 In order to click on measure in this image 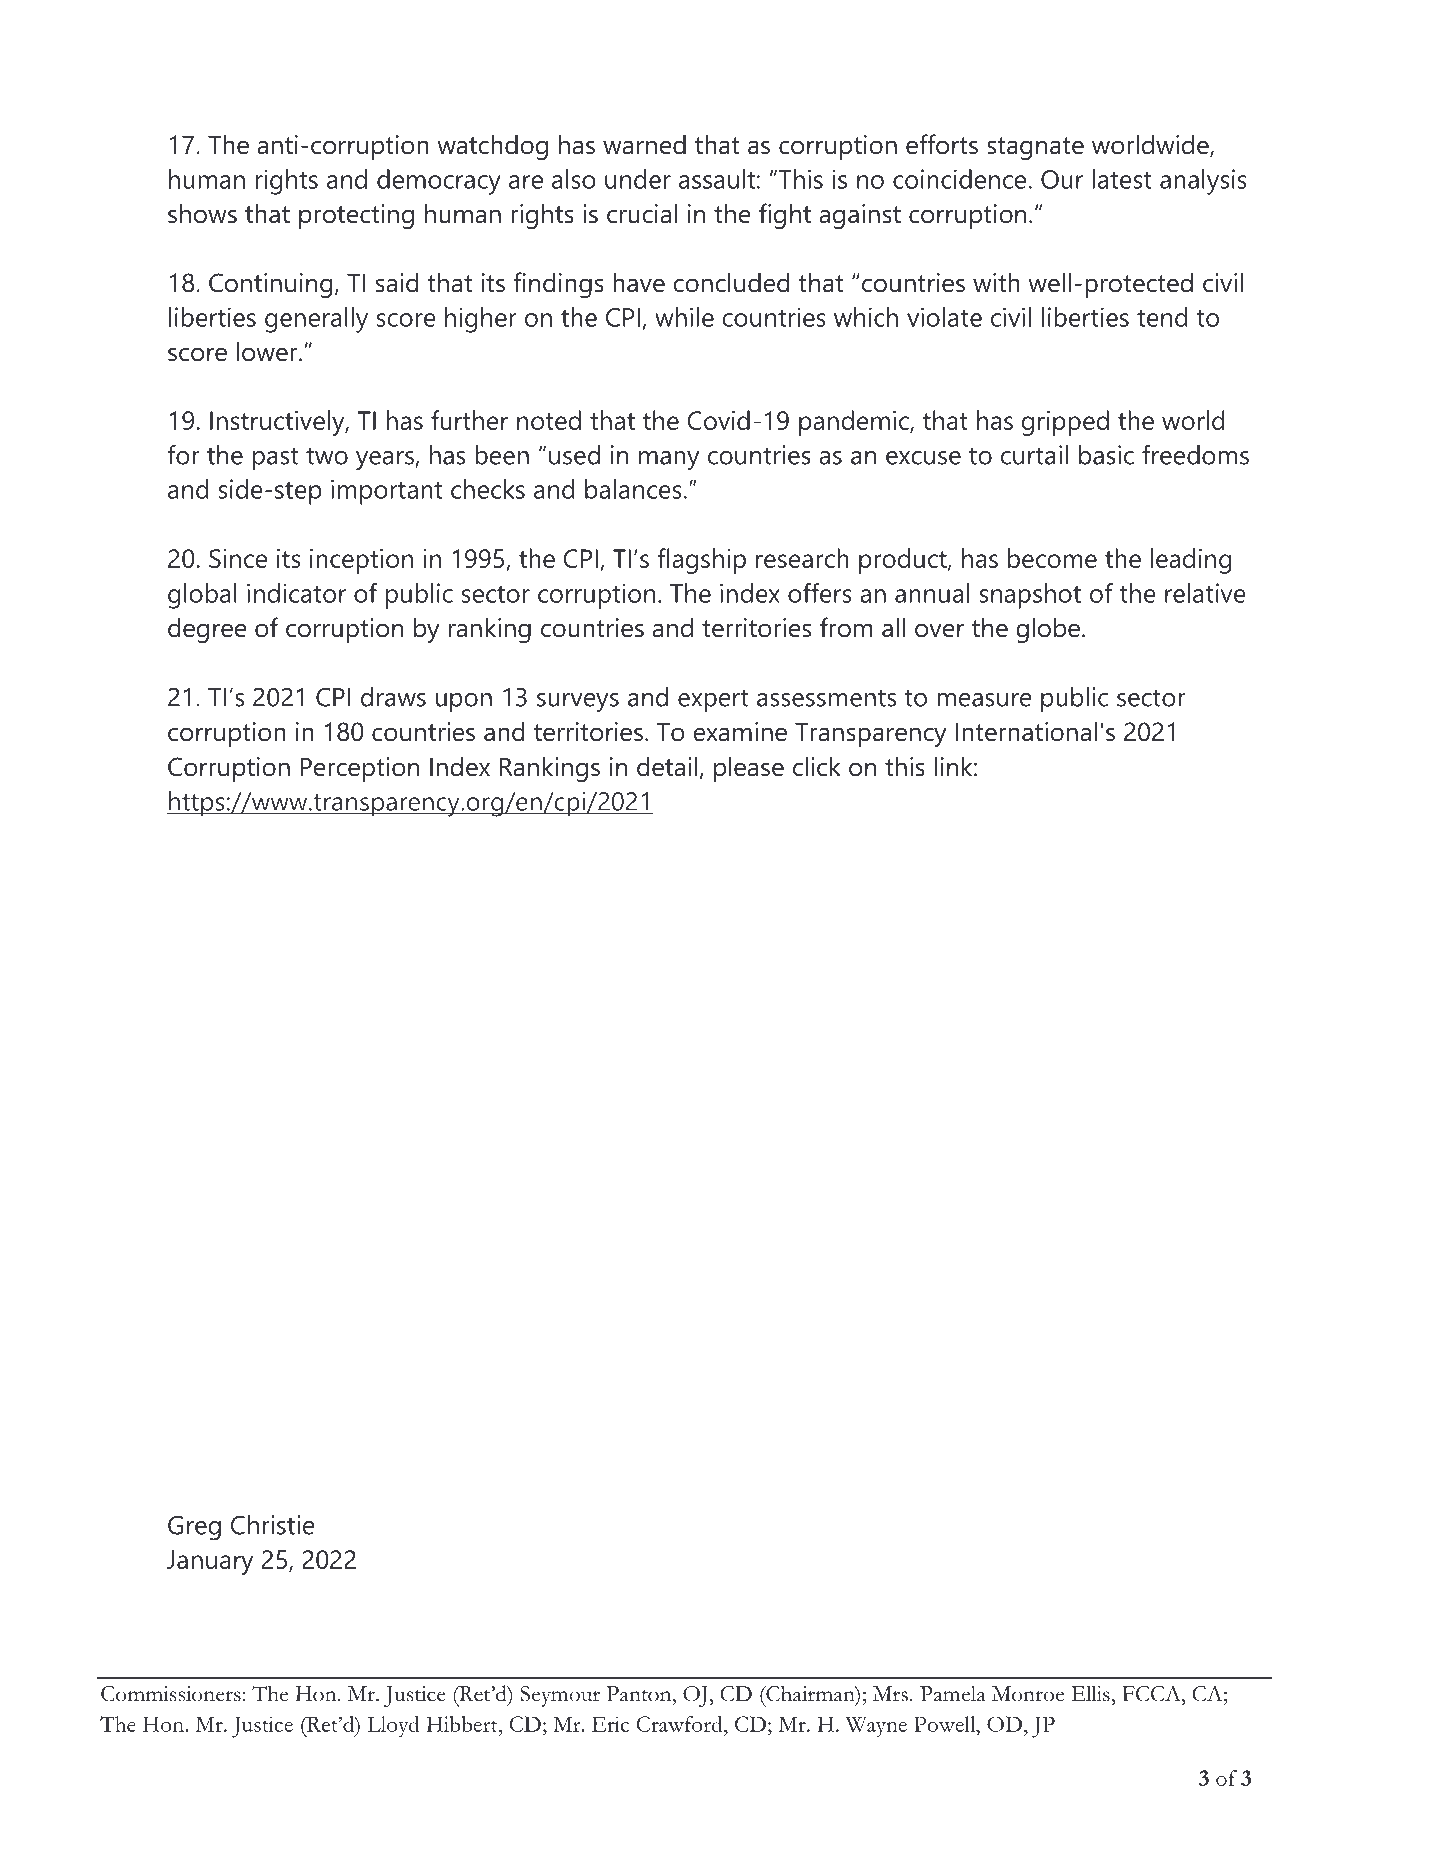, I will do `click(984, 700)`.
